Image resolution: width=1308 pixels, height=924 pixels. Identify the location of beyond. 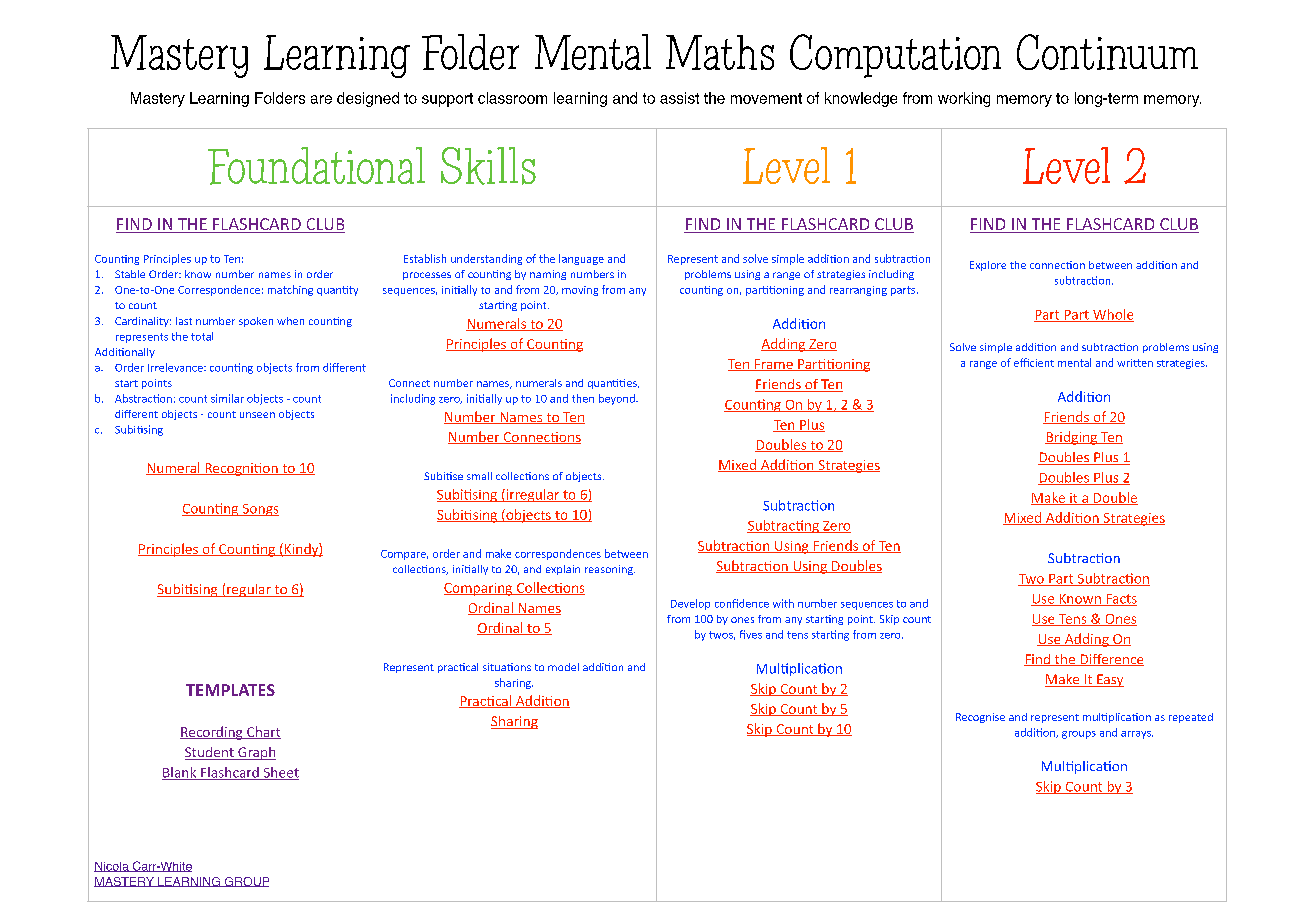
(618, 399).
